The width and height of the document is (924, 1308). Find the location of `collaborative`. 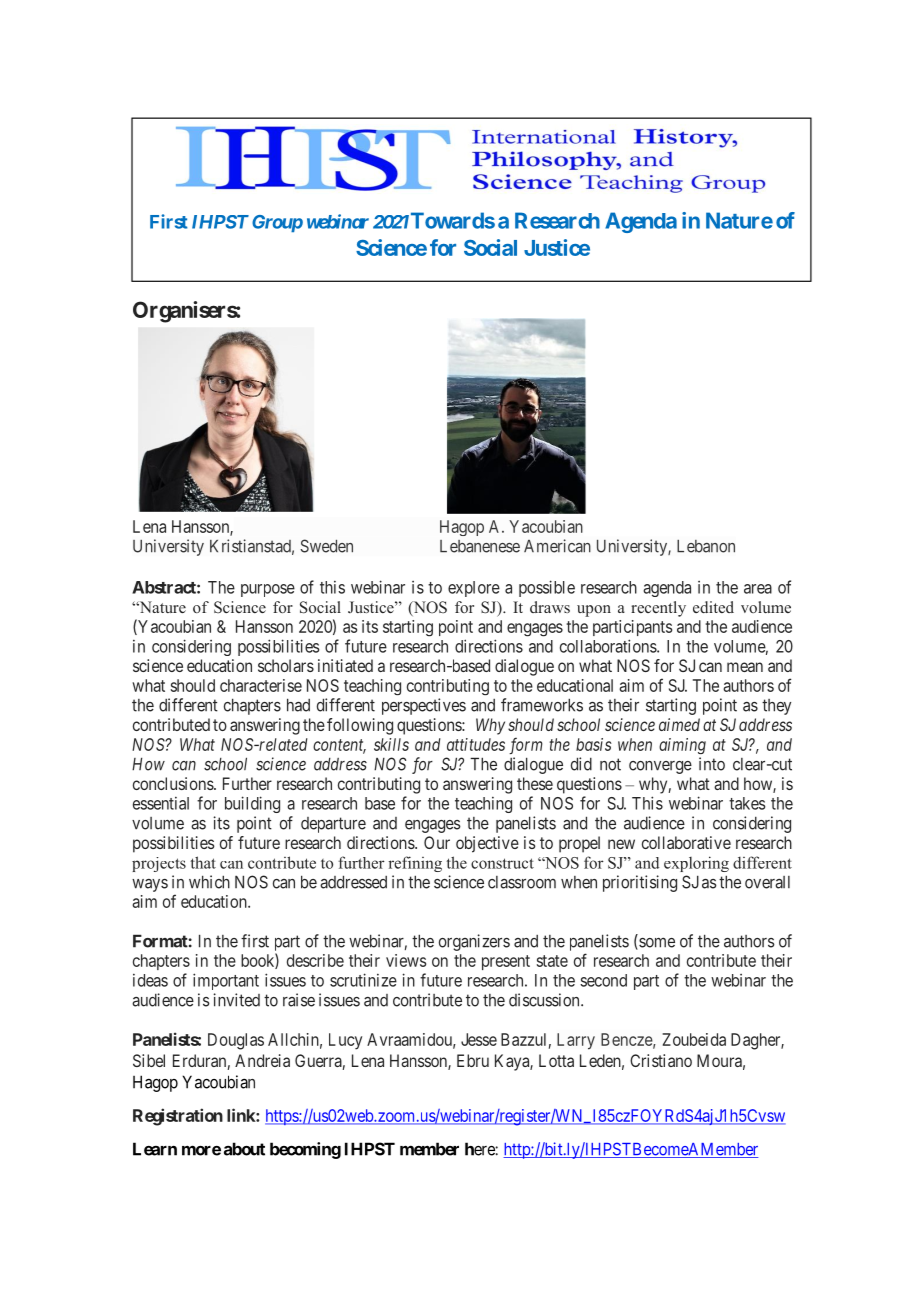

collaborative is located at coordinates (686, 842).
